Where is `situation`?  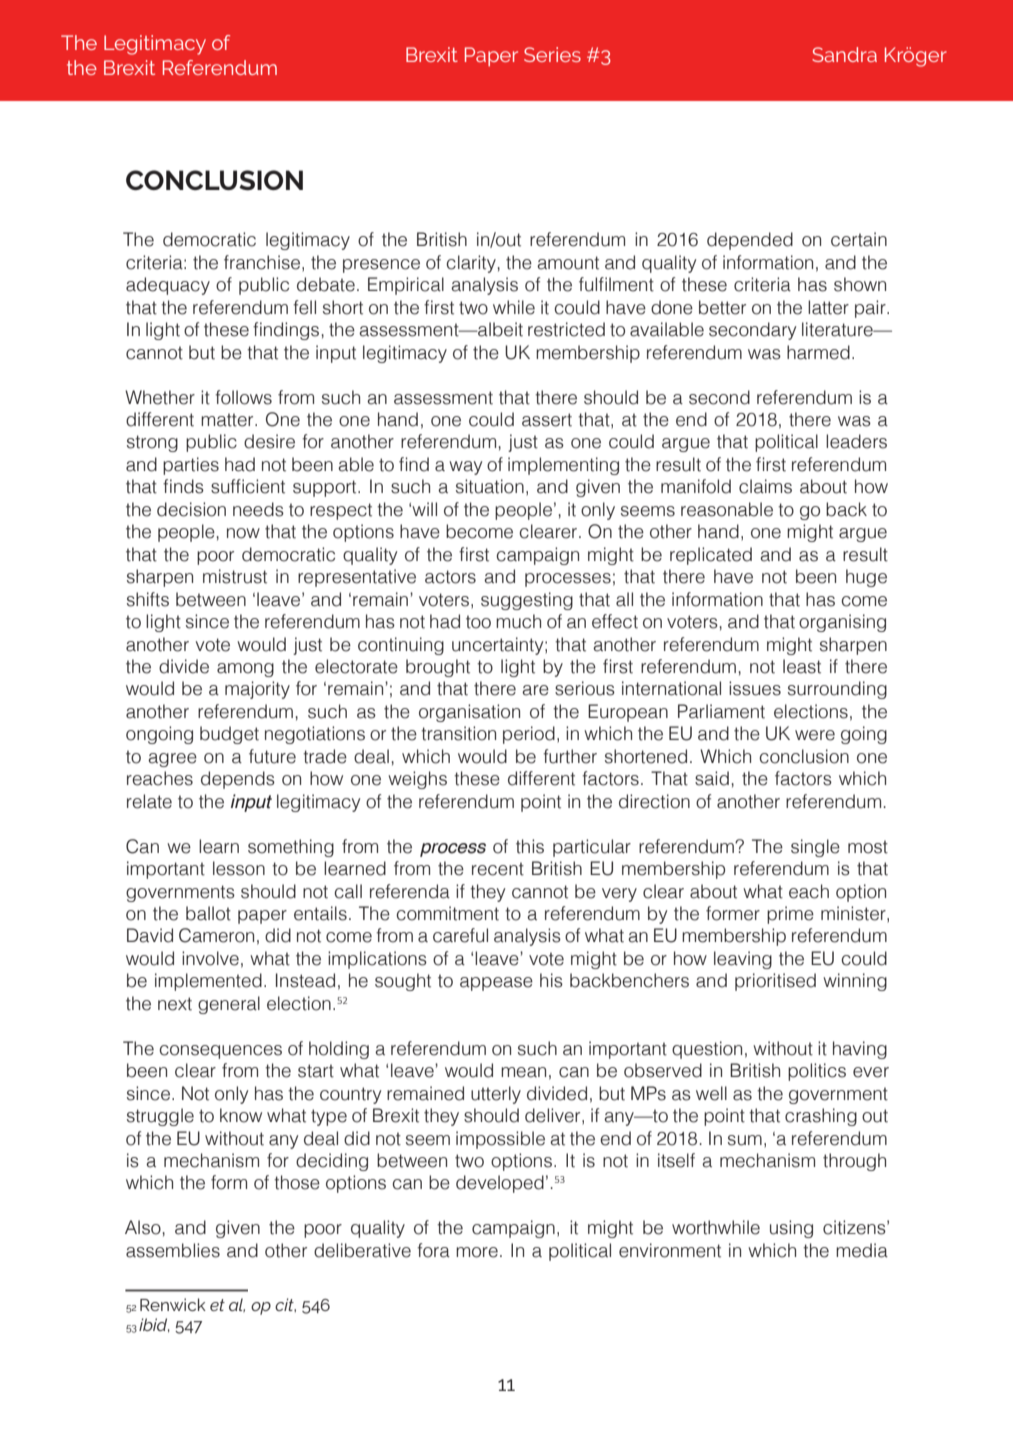
situation is located at coordinates (490, 486).
